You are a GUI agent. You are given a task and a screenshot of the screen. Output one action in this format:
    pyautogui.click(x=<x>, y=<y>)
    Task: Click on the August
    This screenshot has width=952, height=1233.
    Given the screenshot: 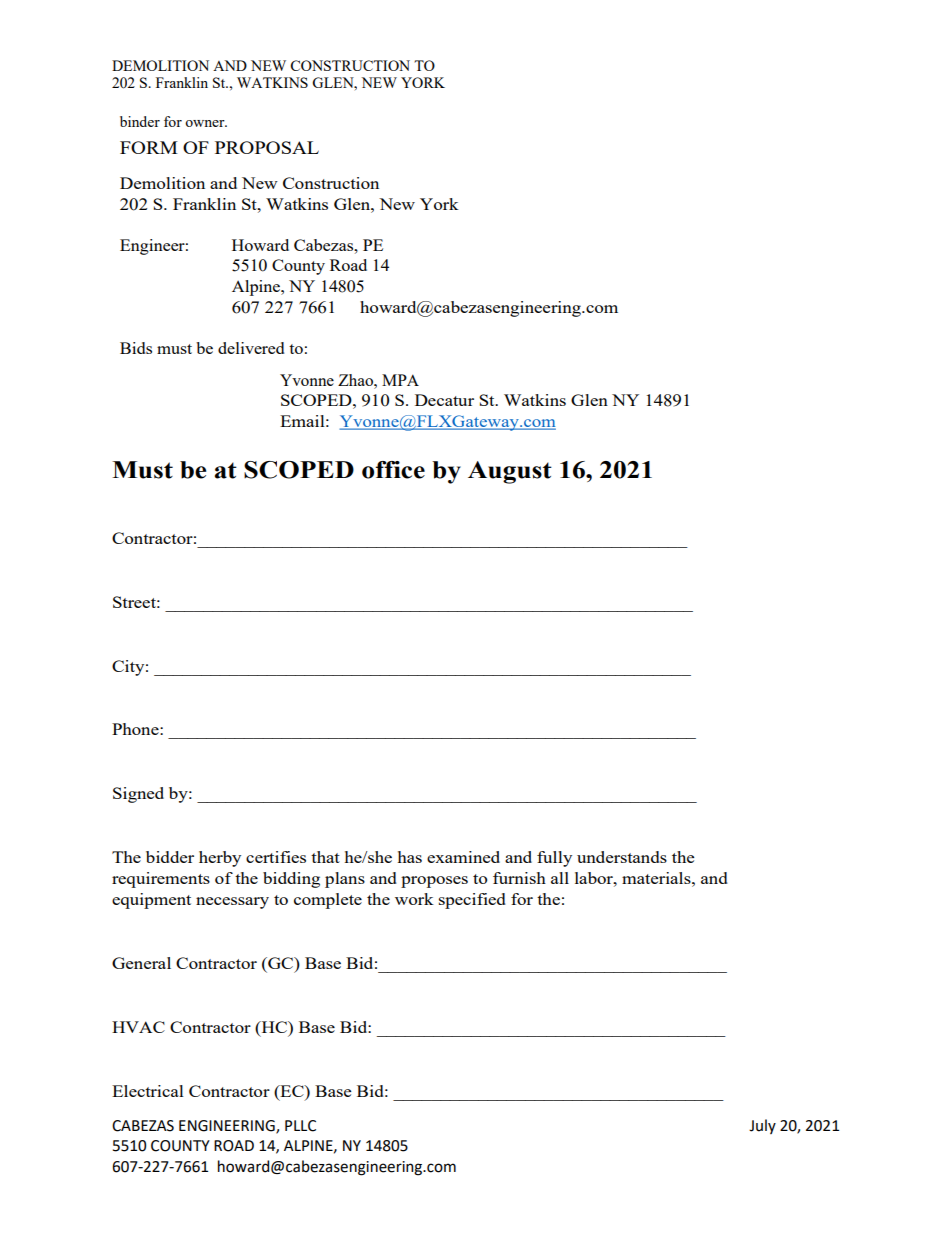 What is the action you would take?
    pyautogui.click(x=510, y=472)
